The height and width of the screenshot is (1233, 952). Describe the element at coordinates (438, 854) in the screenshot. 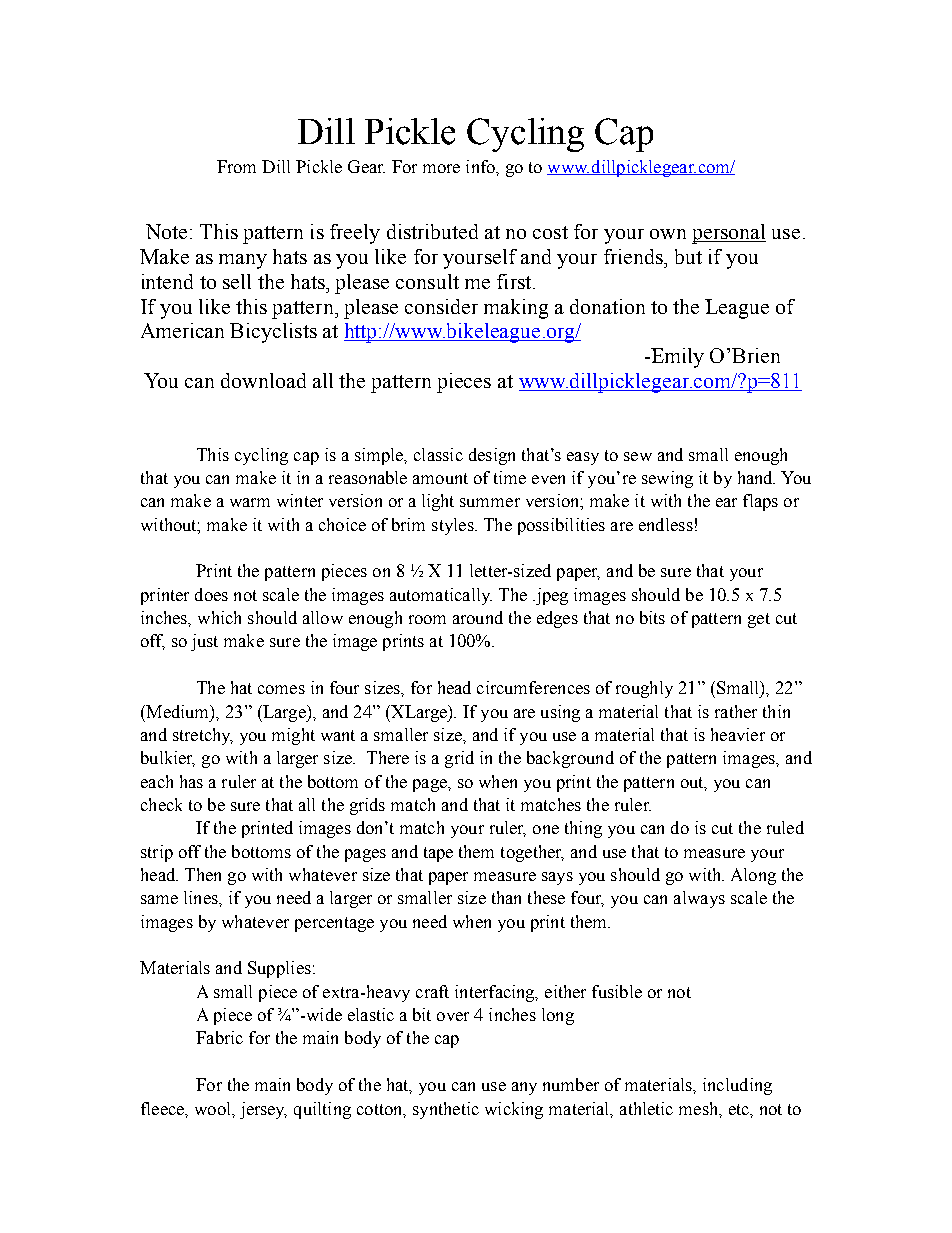

I see `tape` at that location.
